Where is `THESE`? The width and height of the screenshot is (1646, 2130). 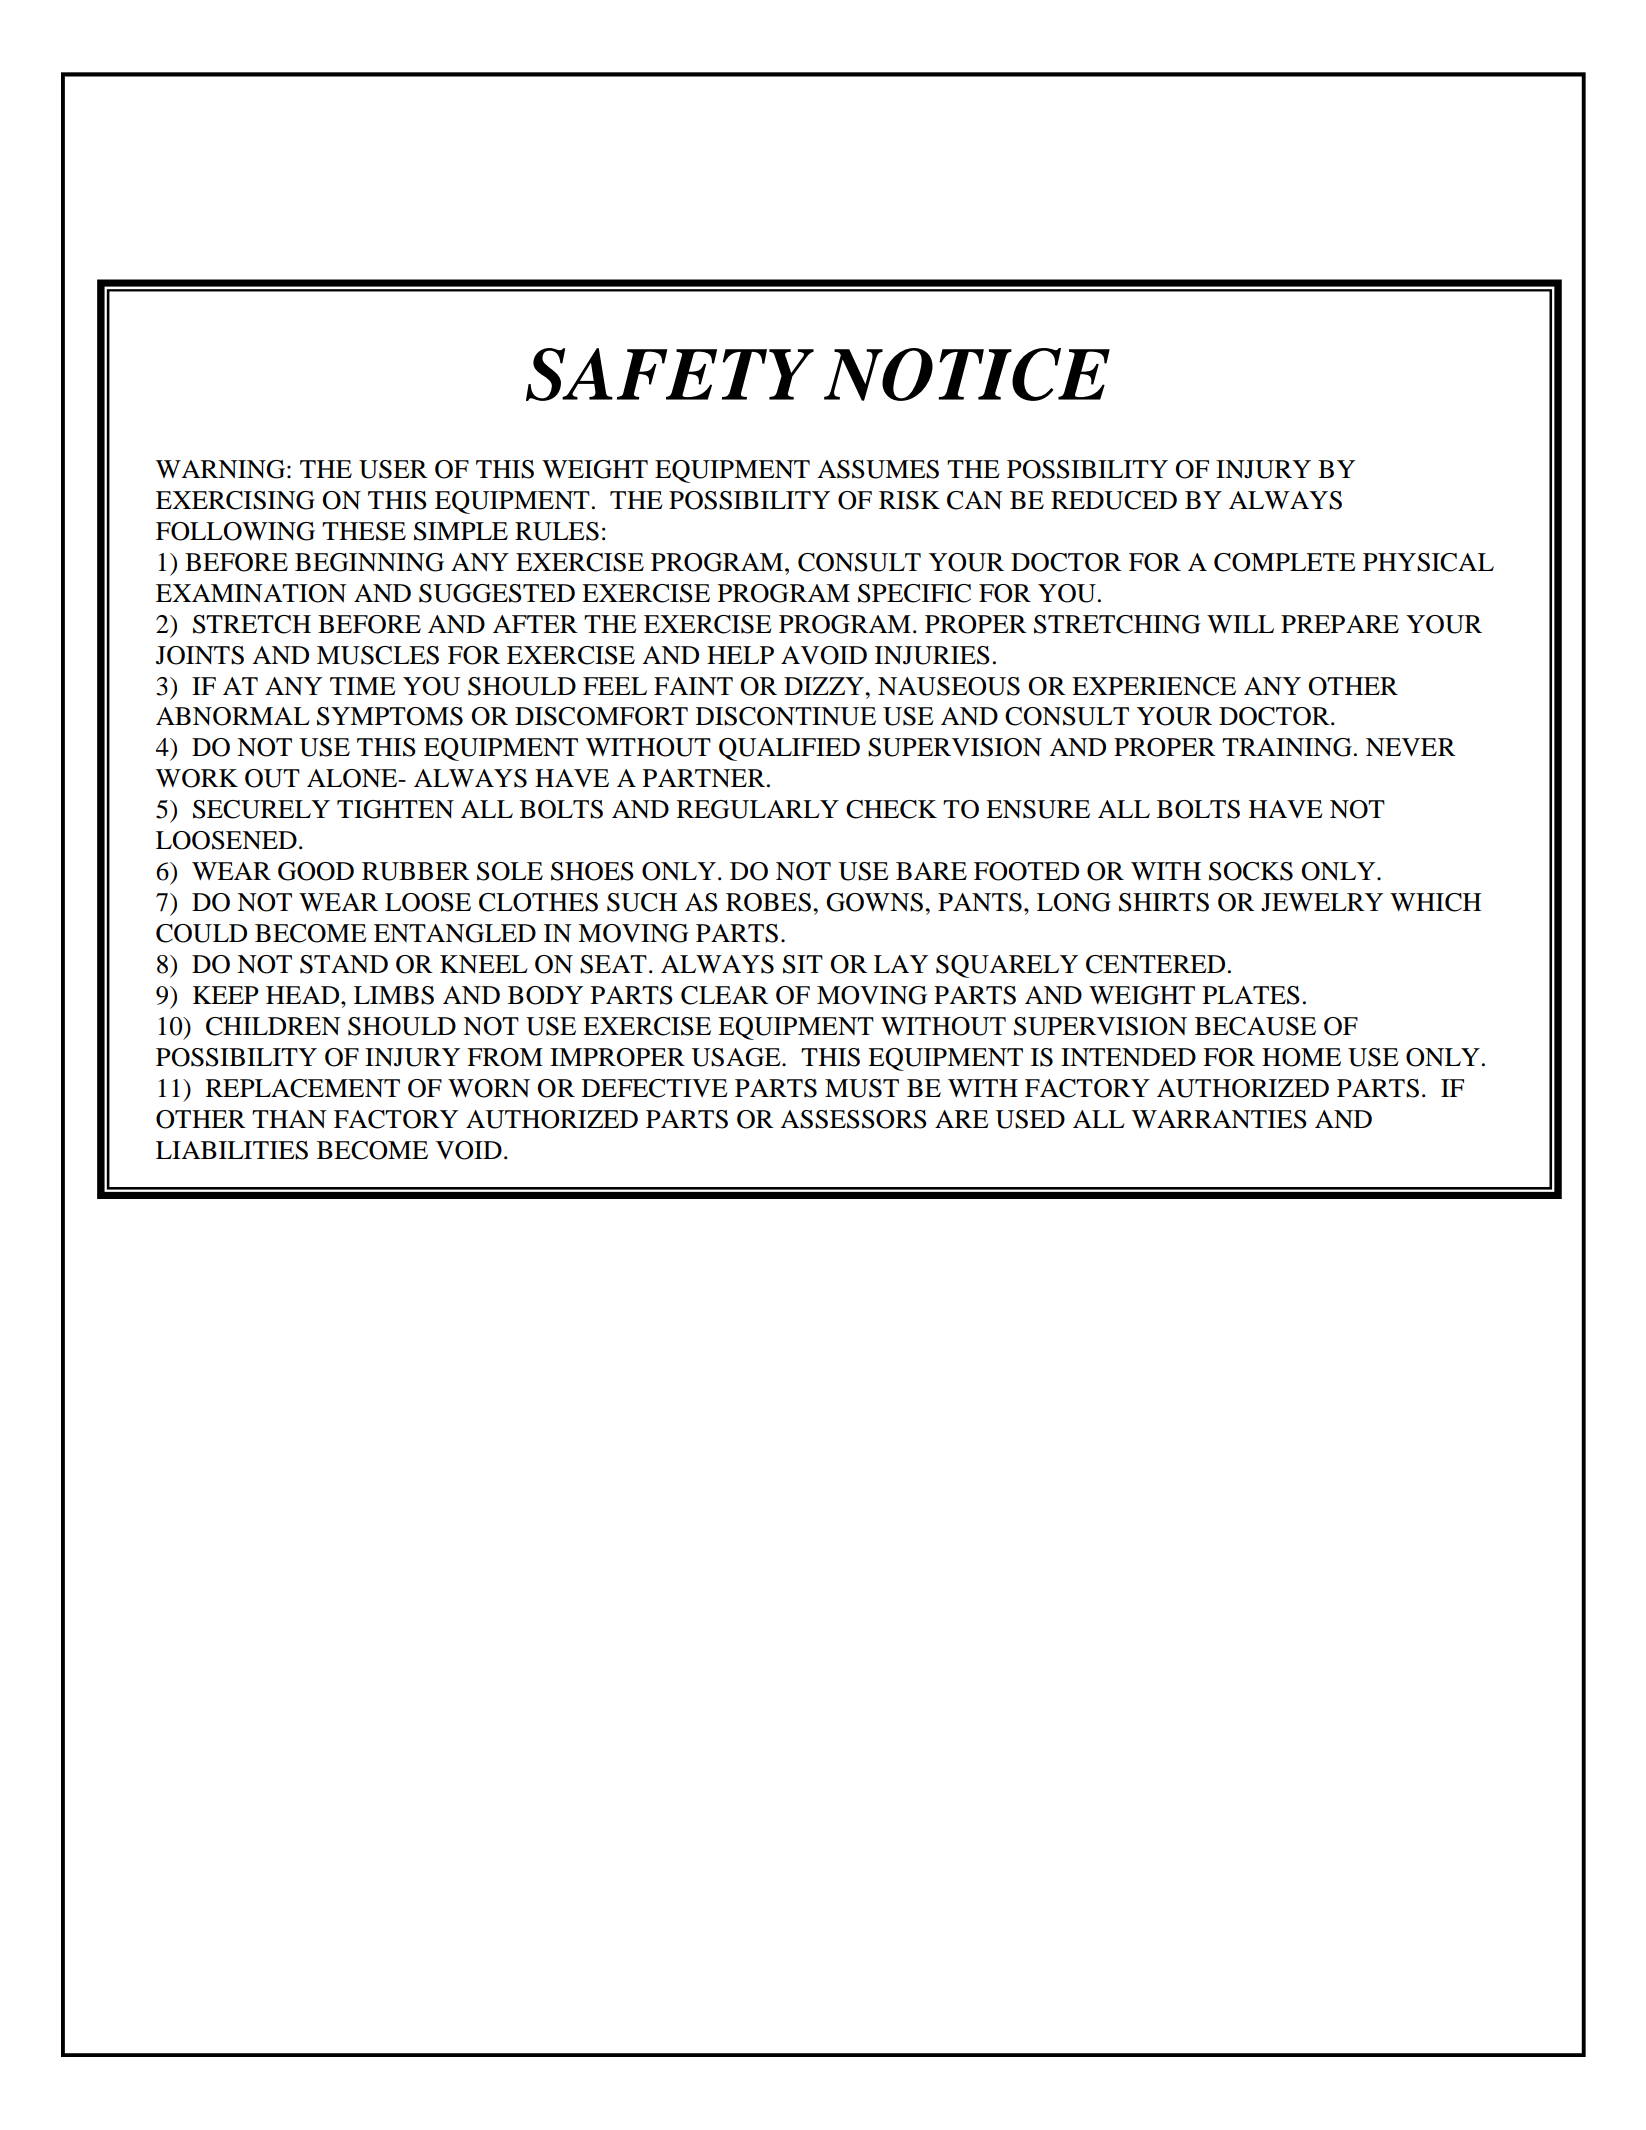
THESE is located at coordinates (364, 531).
